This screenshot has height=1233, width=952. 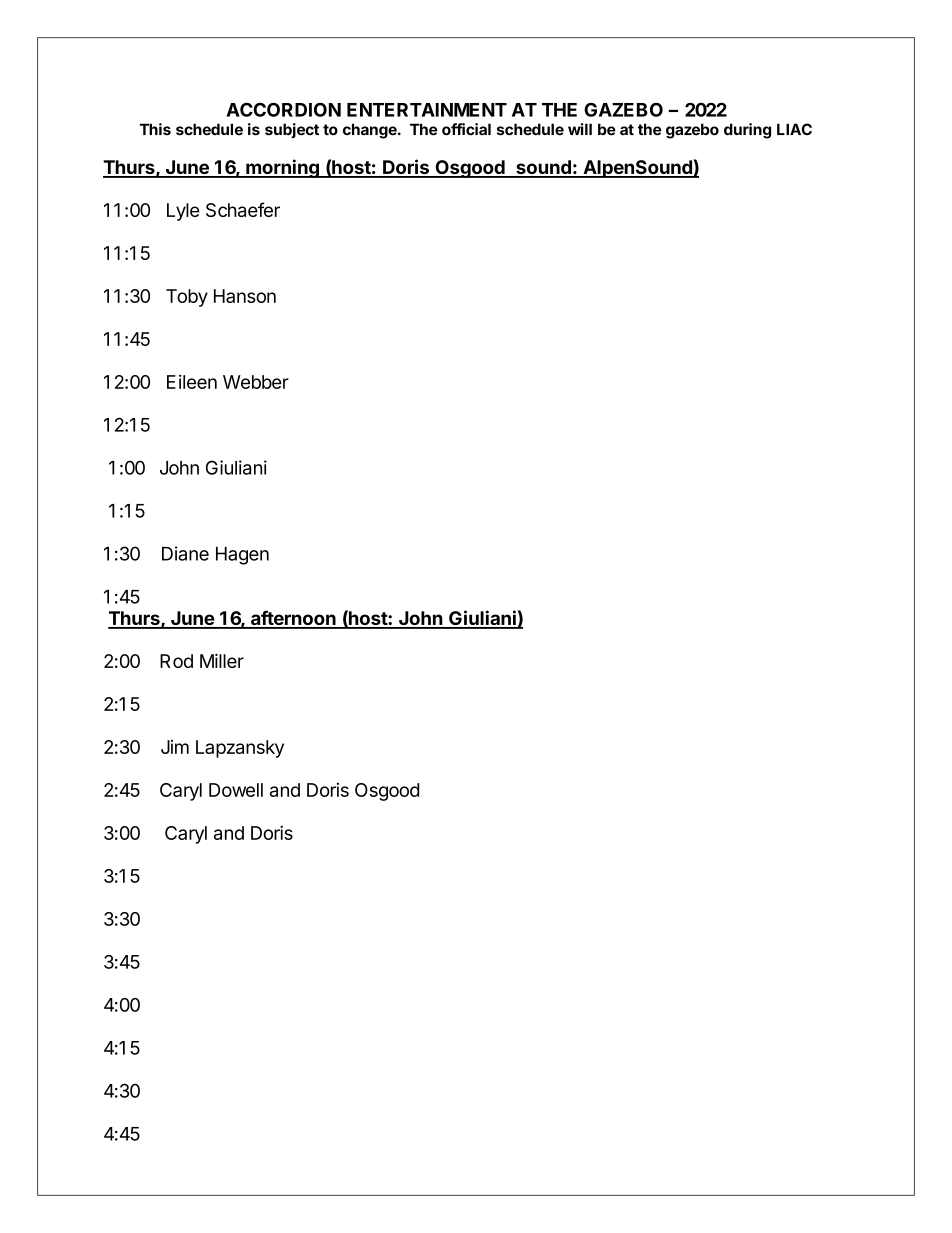 I want to click on will, so click(x=580, y=129).
